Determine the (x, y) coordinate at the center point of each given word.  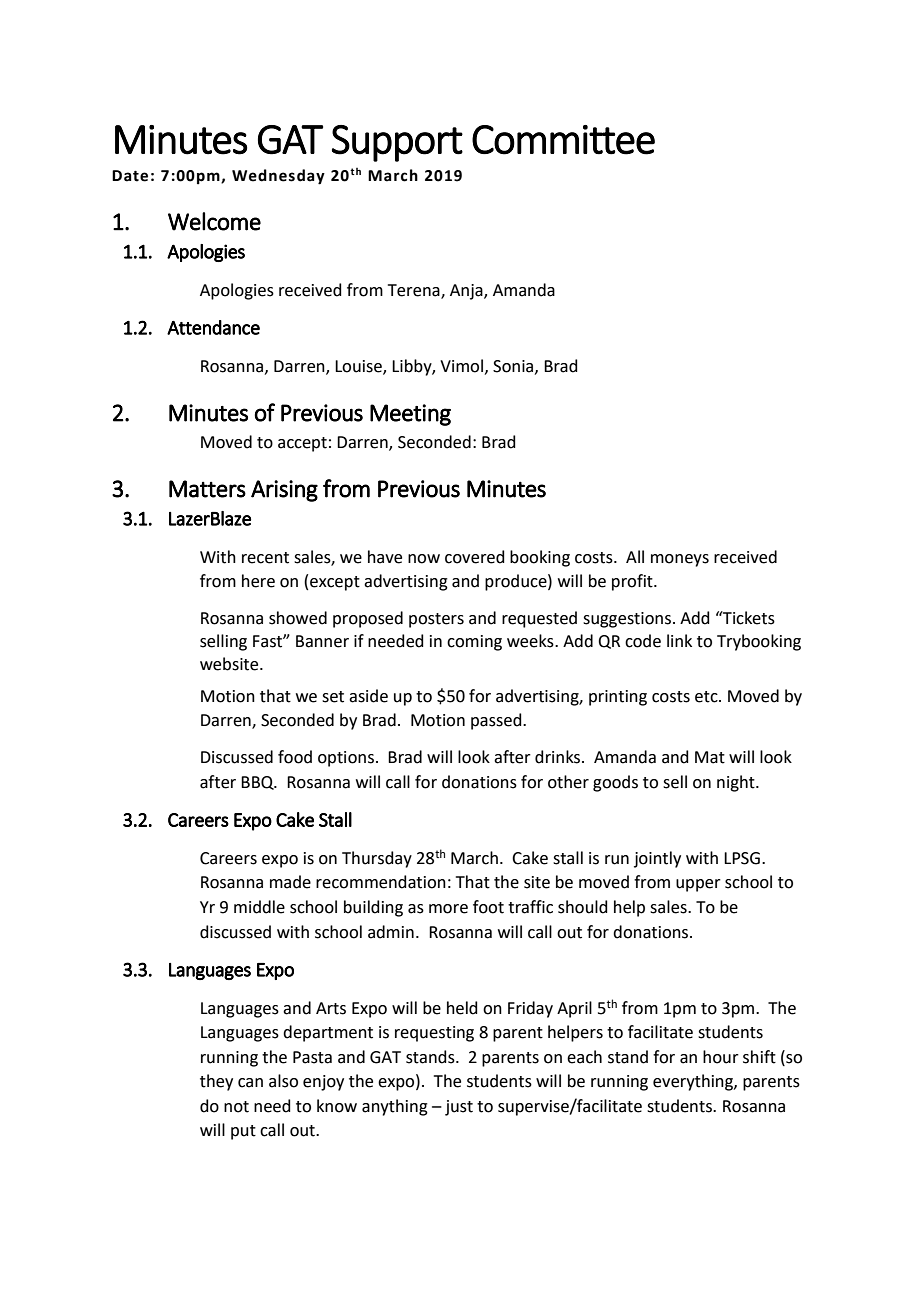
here (258, 581)
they (216, 1082)
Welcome (214, 221)
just (459, 1108)
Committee (563, 140)
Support (397, 143)
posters (436, 620)
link (679, 640)
